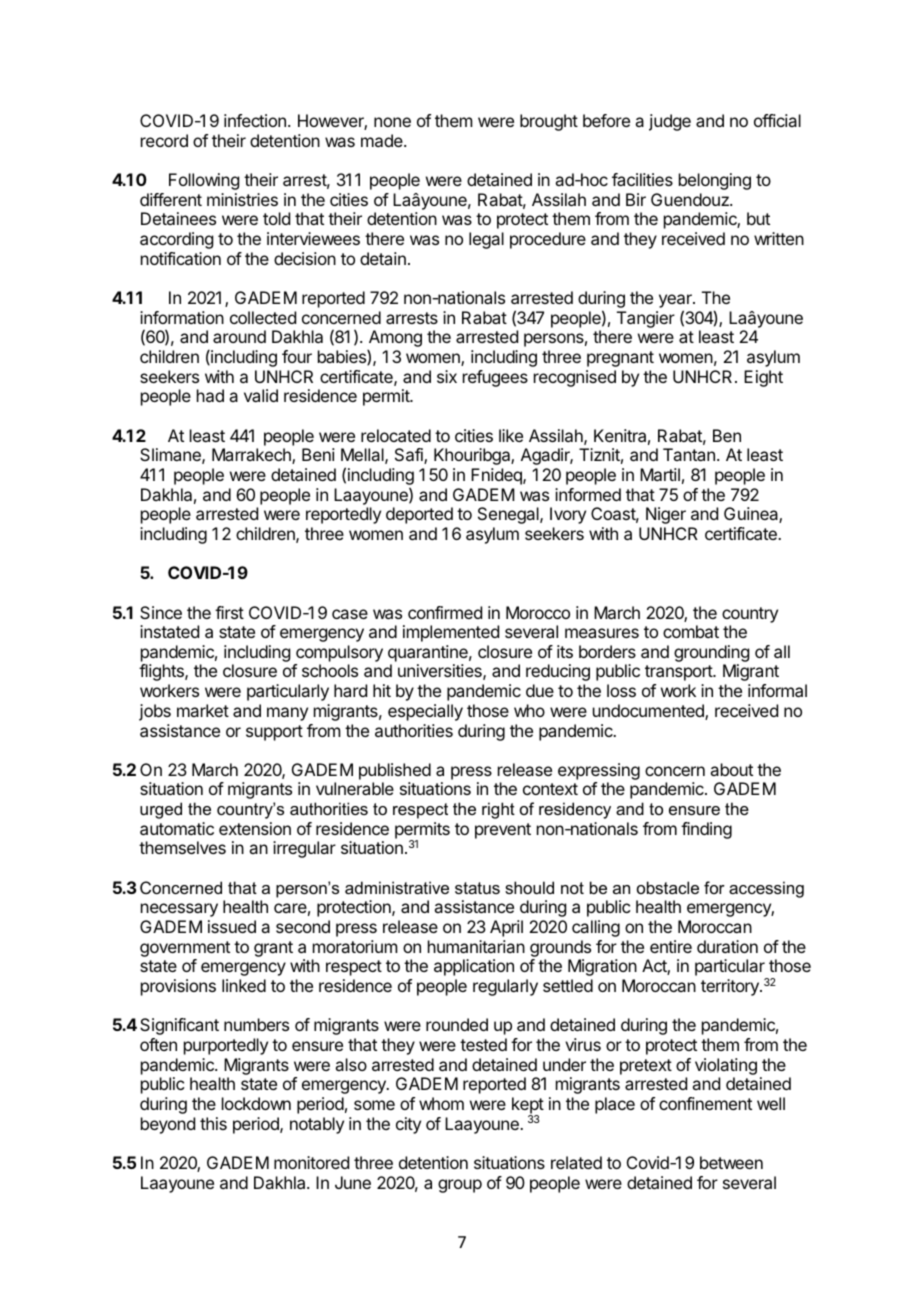 The width and height of the image is (924, 1308). What do you see at coordinates (715, 181) in the image?
I see `belonging` at bounding box center [715, 181].
